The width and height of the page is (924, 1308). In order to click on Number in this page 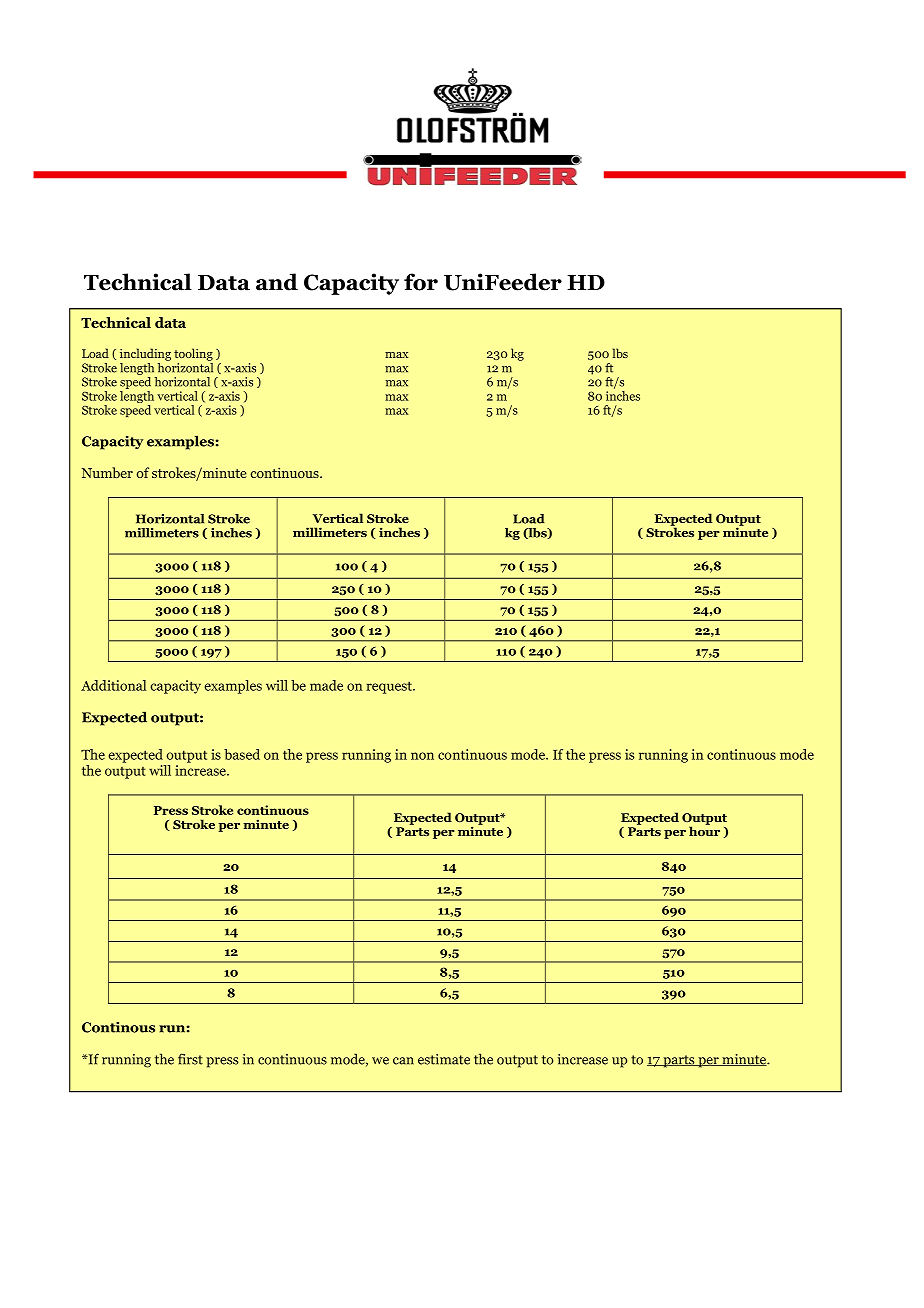, I will do `click(107, 472)`.
